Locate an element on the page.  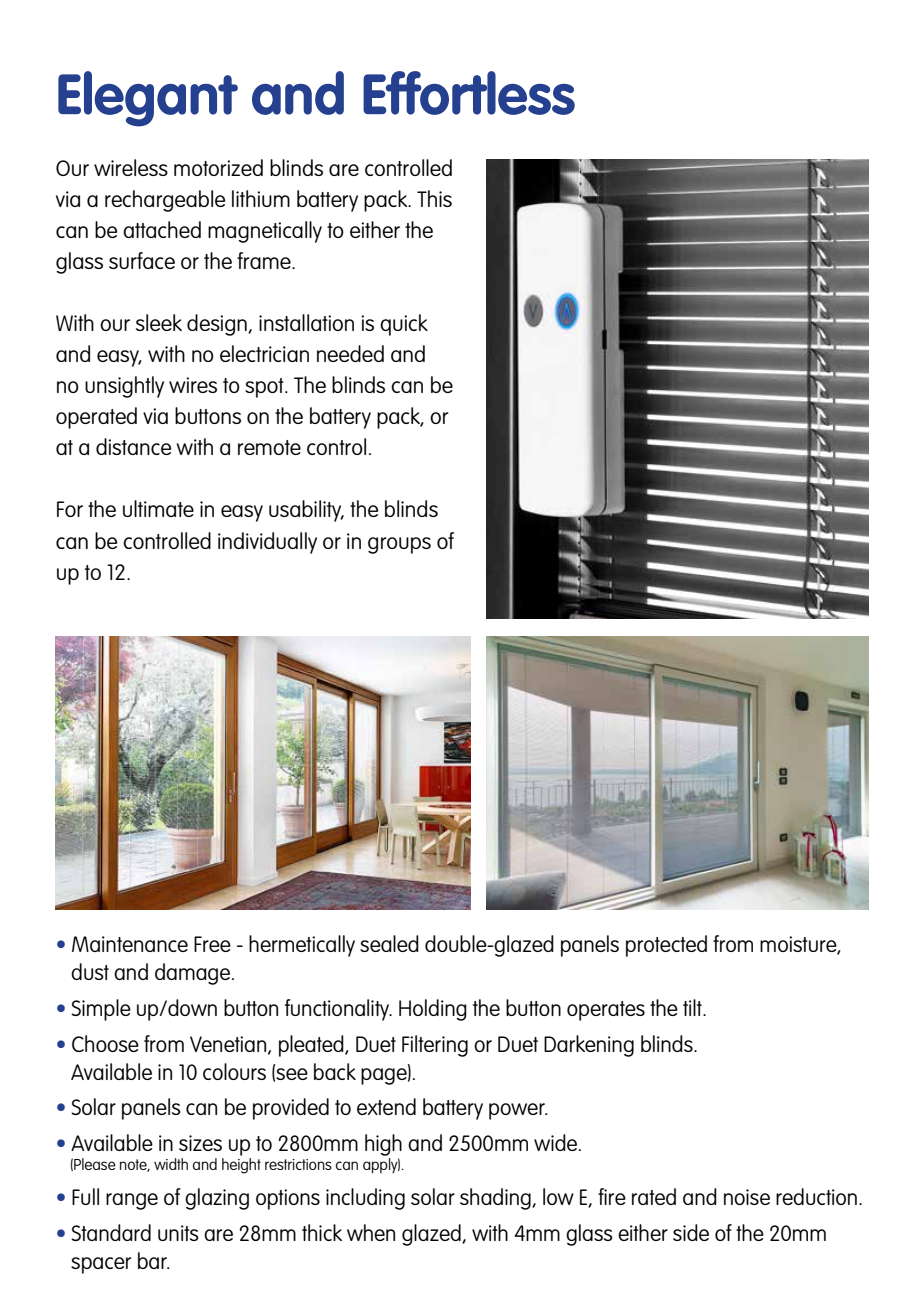
Effortless is located at coordinates (469, 93).
